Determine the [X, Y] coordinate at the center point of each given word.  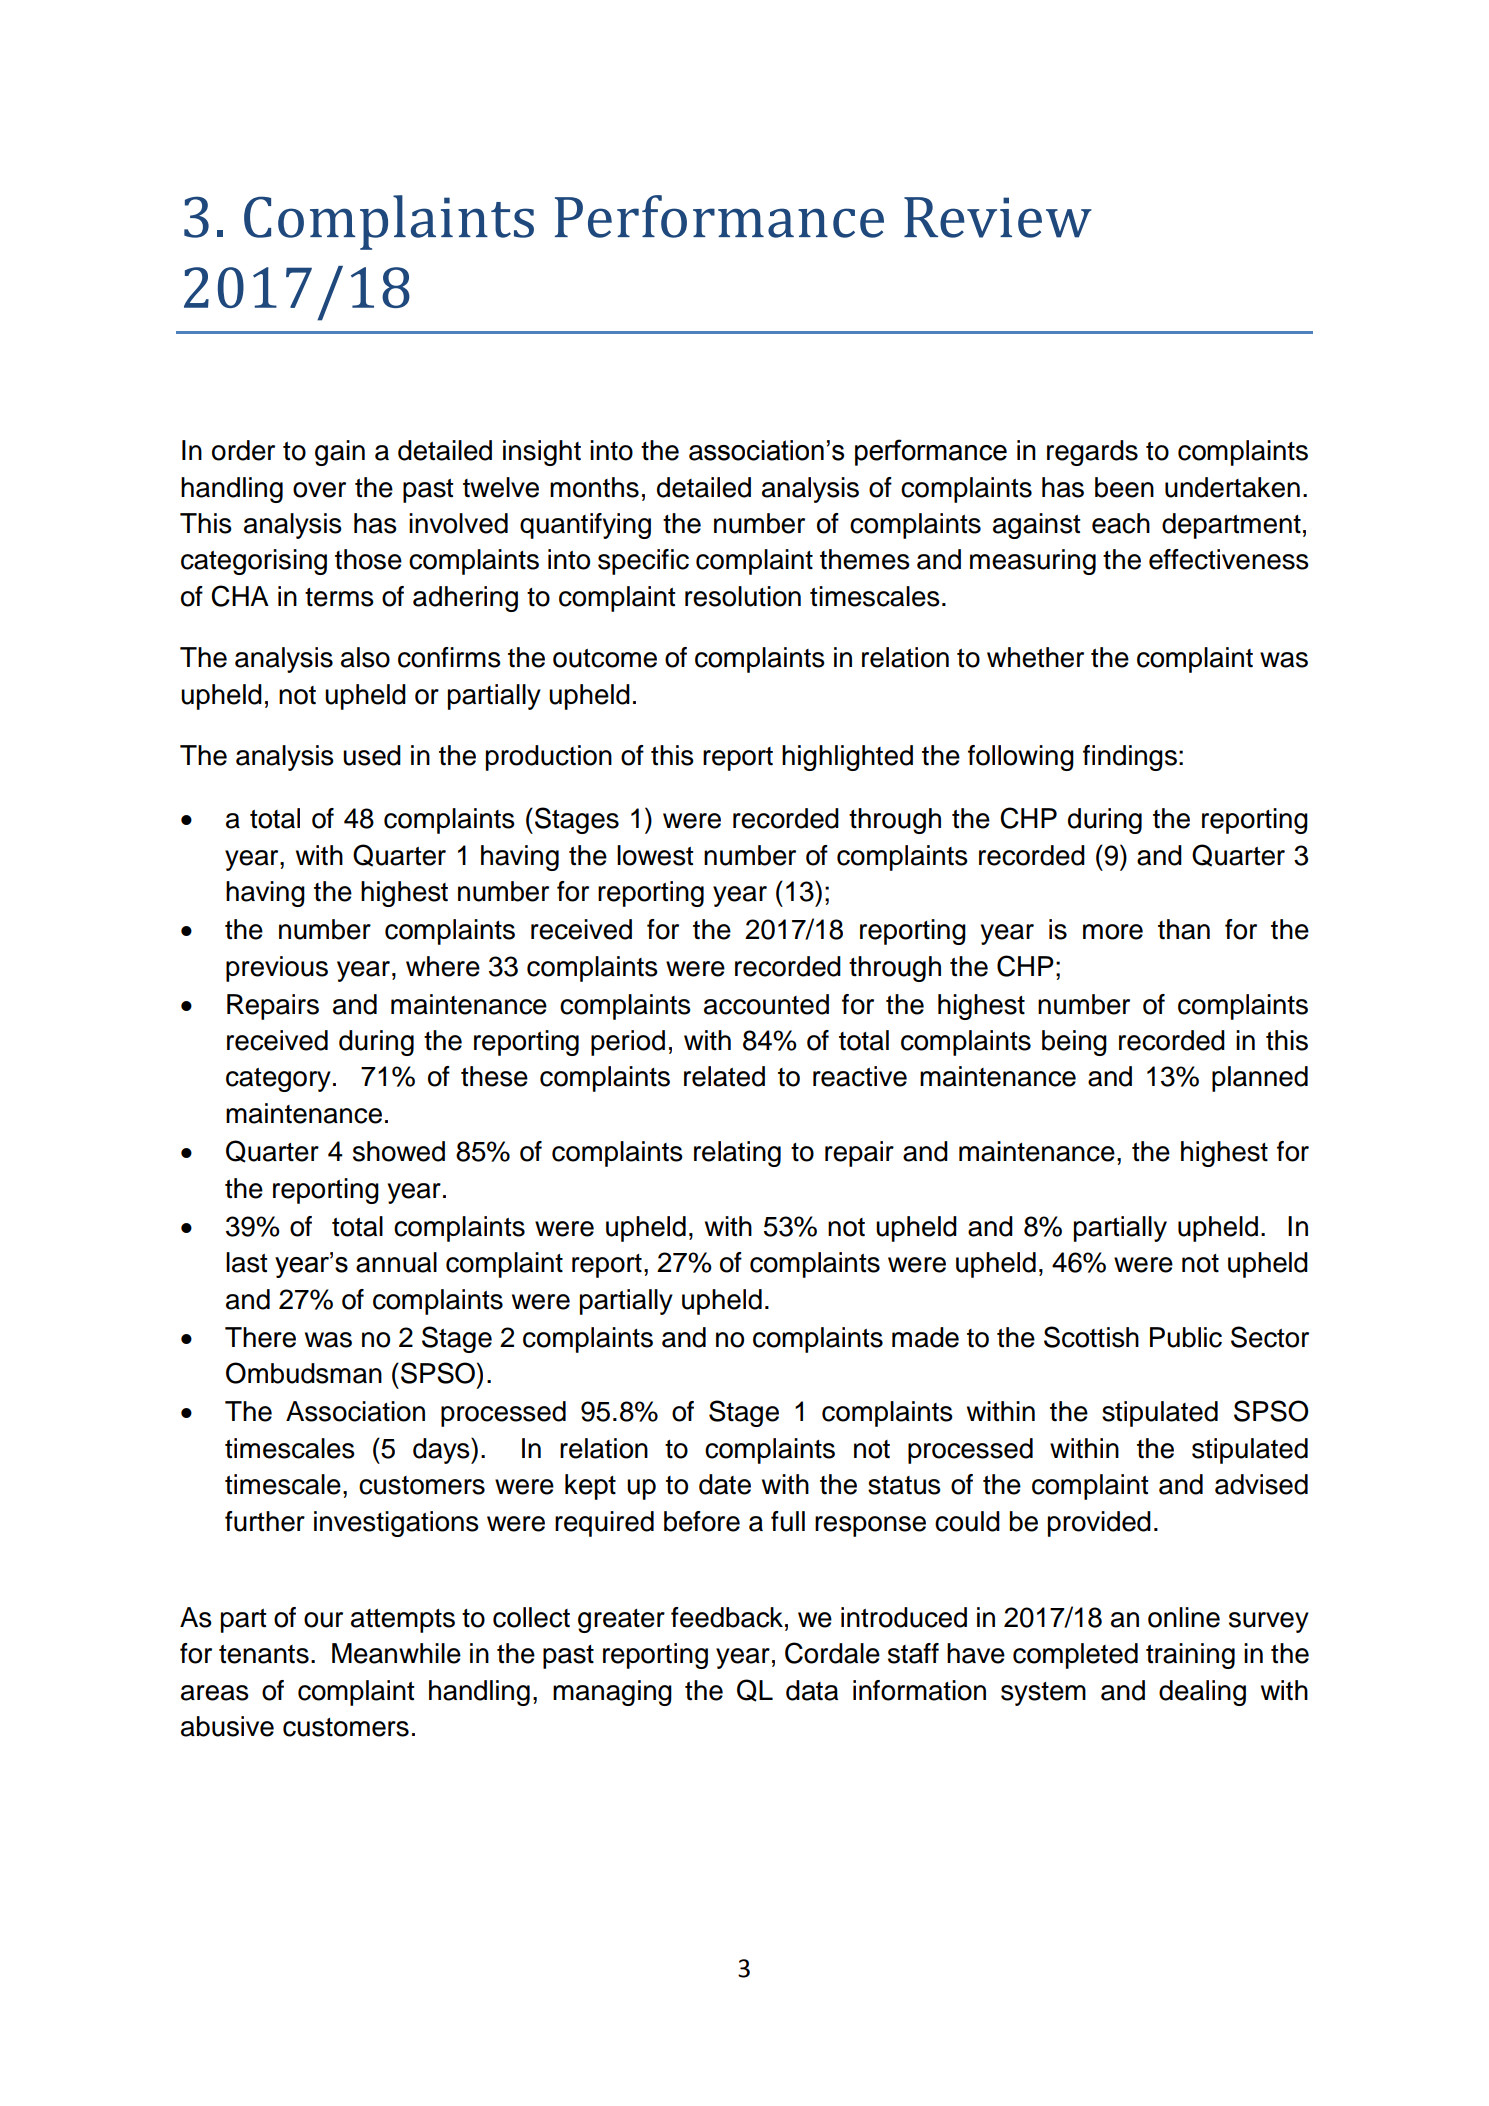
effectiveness [1229, 559]
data [812, 1690]
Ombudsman [304, 1373]
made [925, 1337]
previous [277, 969]
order [243, 450]
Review [998, 217]
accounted [766, 1004]
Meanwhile [396, 1653]
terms [339, 597]
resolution [743, 596]
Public [1186, 1337]
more [1113, 932]
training [1190, 1656]
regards [1092, 453]
